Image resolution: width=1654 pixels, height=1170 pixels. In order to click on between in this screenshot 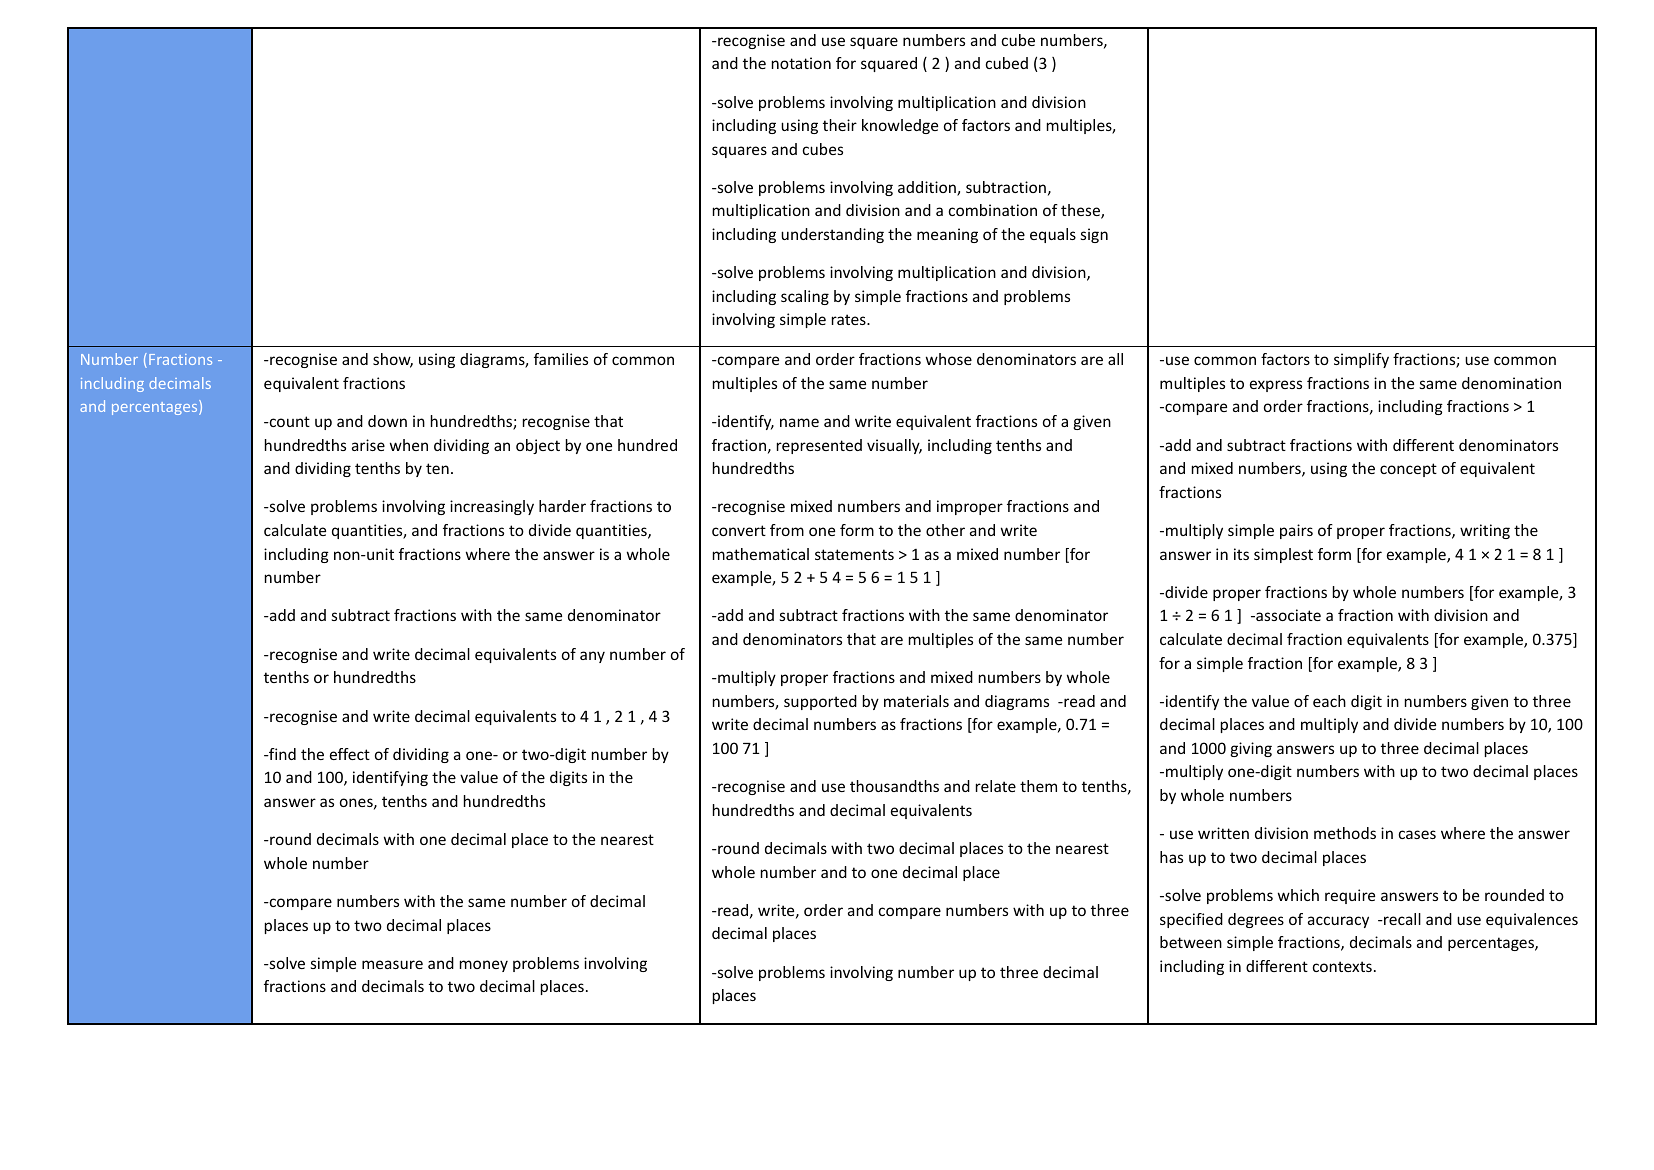, I will do `click(1191, 942)`.
